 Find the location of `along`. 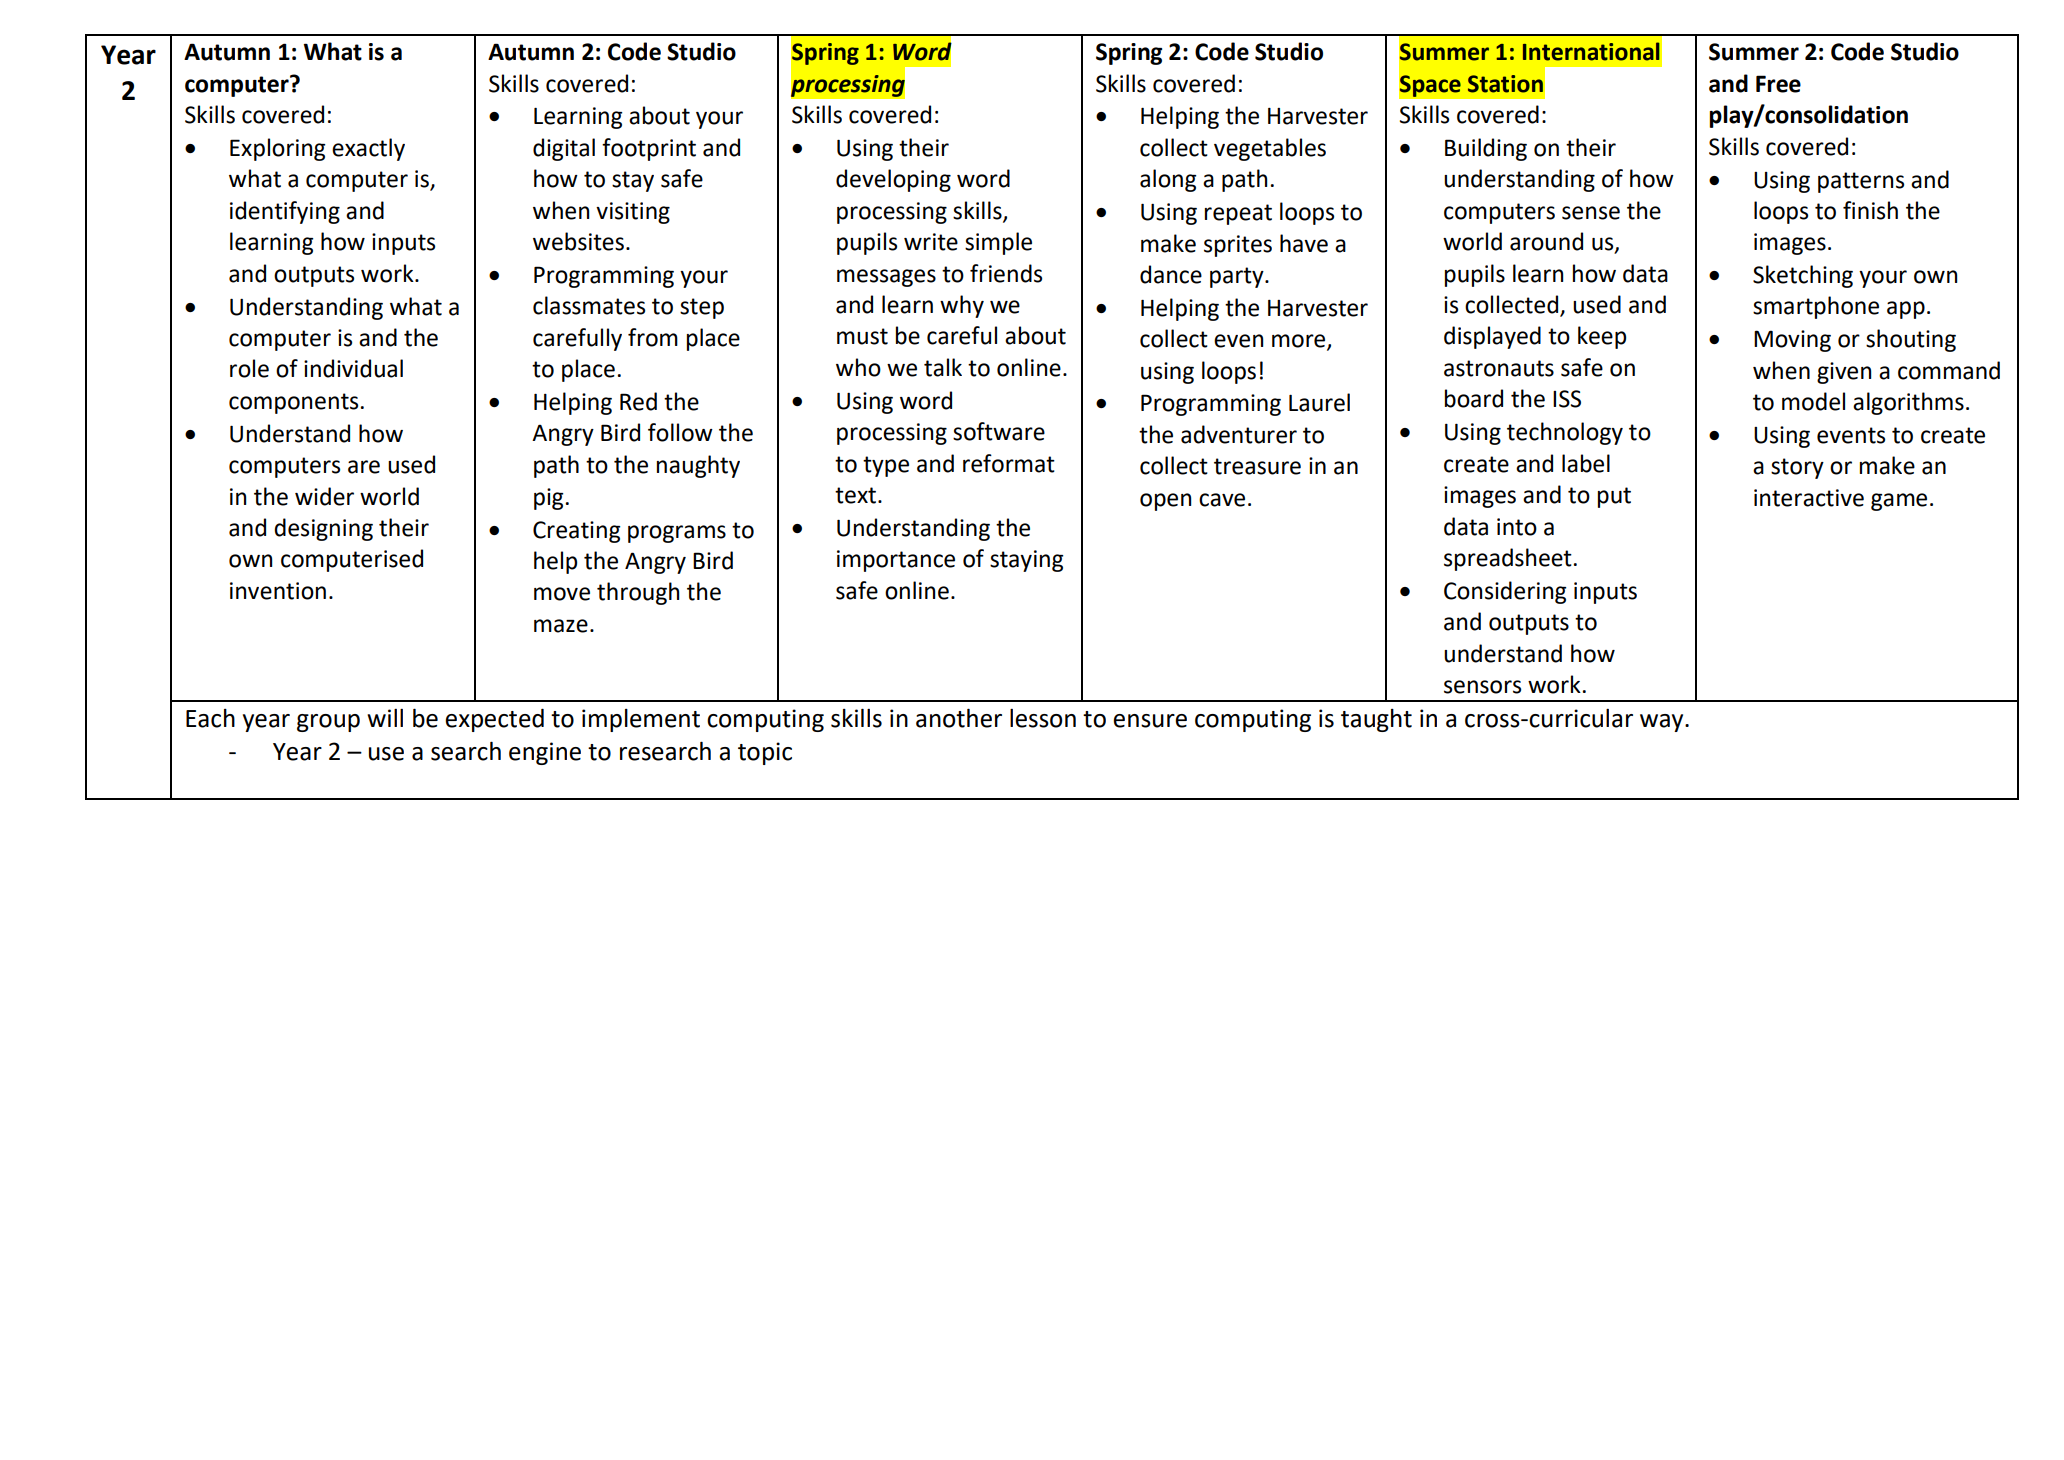

along is located at coordinates (1168, 180).
